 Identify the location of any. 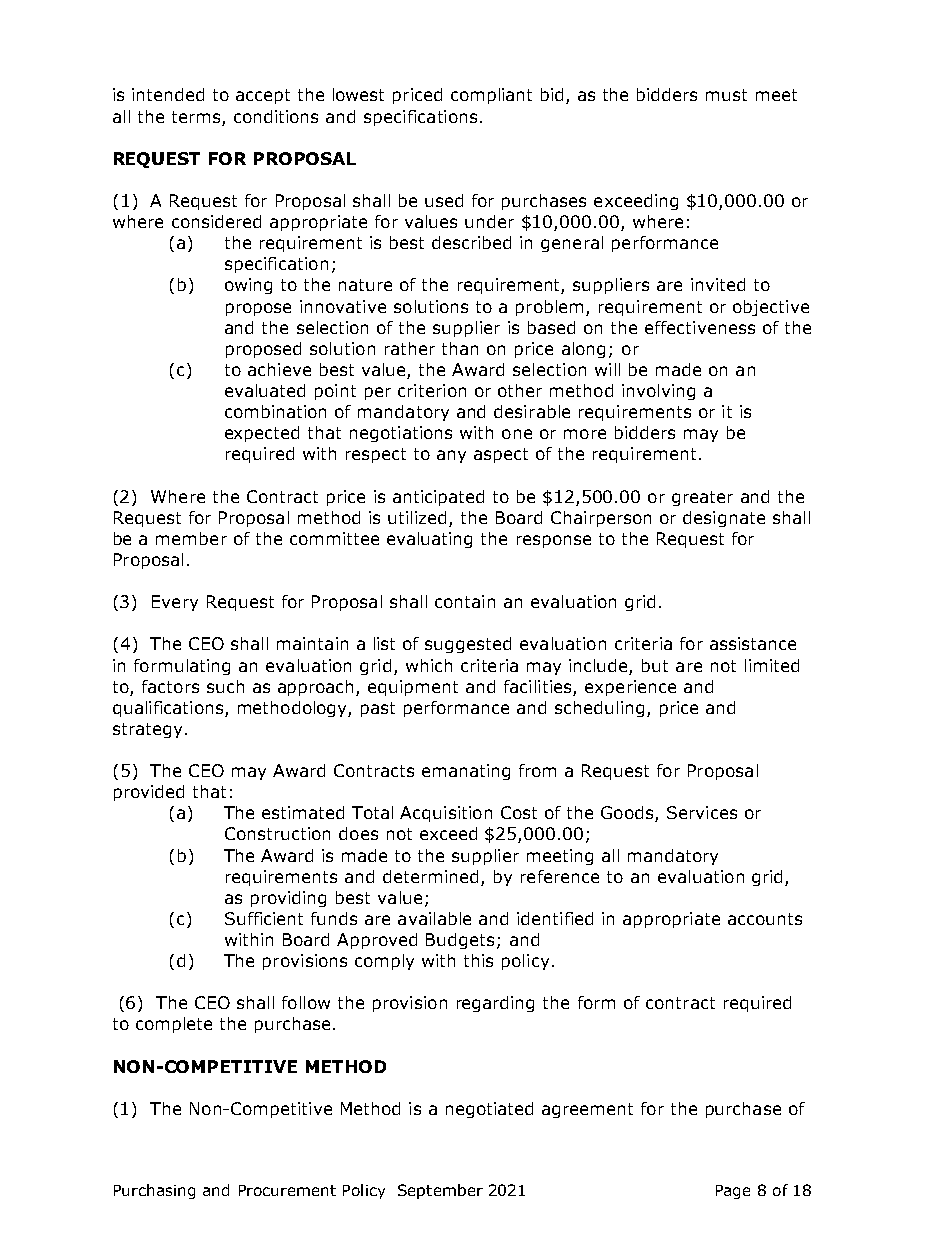
(451, 456).
